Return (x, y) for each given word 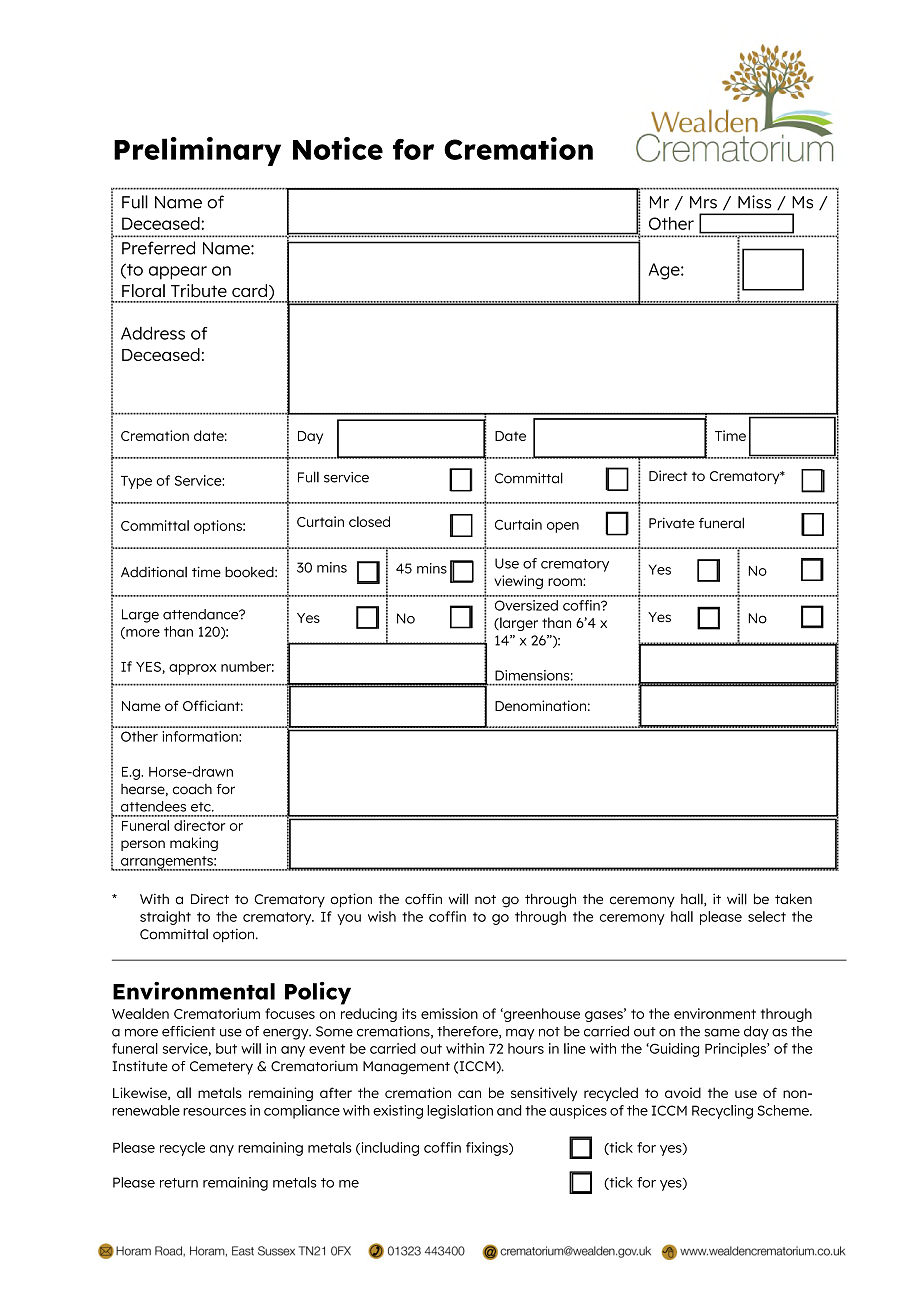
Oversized (526, 605)
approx (192, 669)
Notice (338, 148)
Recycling (722, 1112)
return (179, 1183)
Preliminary (197, 151)
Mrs (703, 202)
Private (671, 523)
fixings (488, 1149)
